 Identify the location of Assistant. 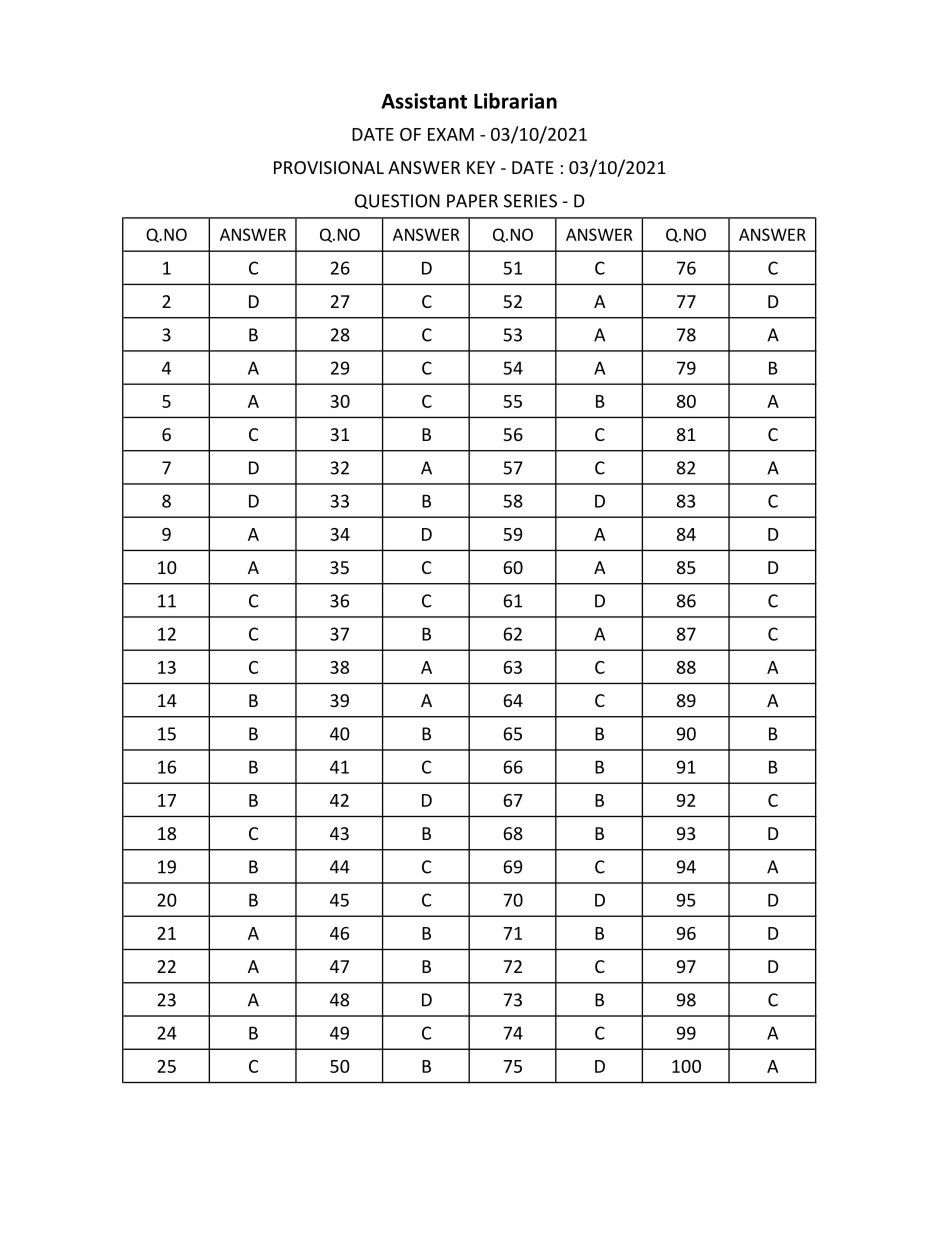
(424, 101).
